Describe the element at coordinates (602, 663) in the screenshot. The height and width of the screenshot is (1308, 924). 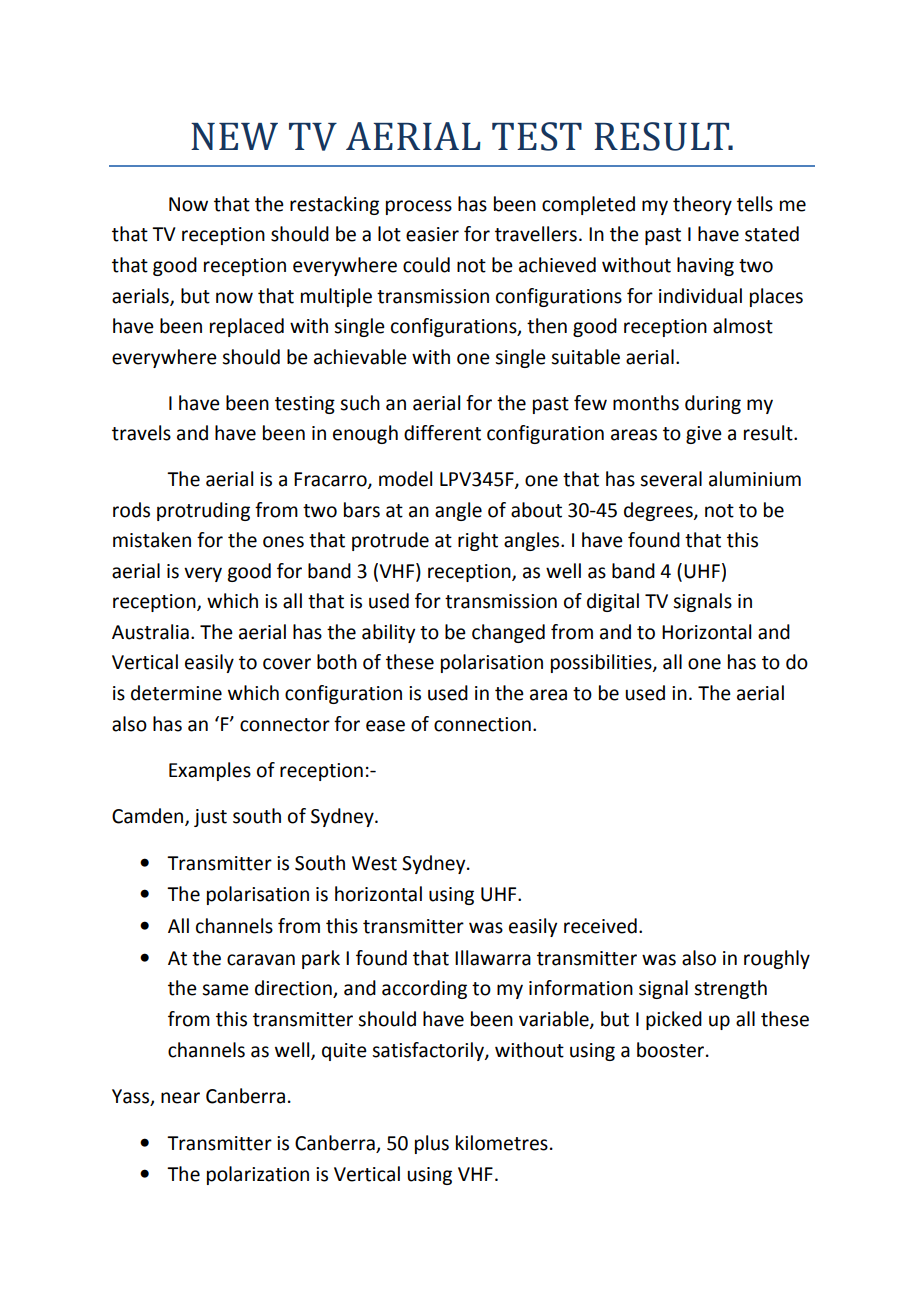
I see `possibilities` at that location.
